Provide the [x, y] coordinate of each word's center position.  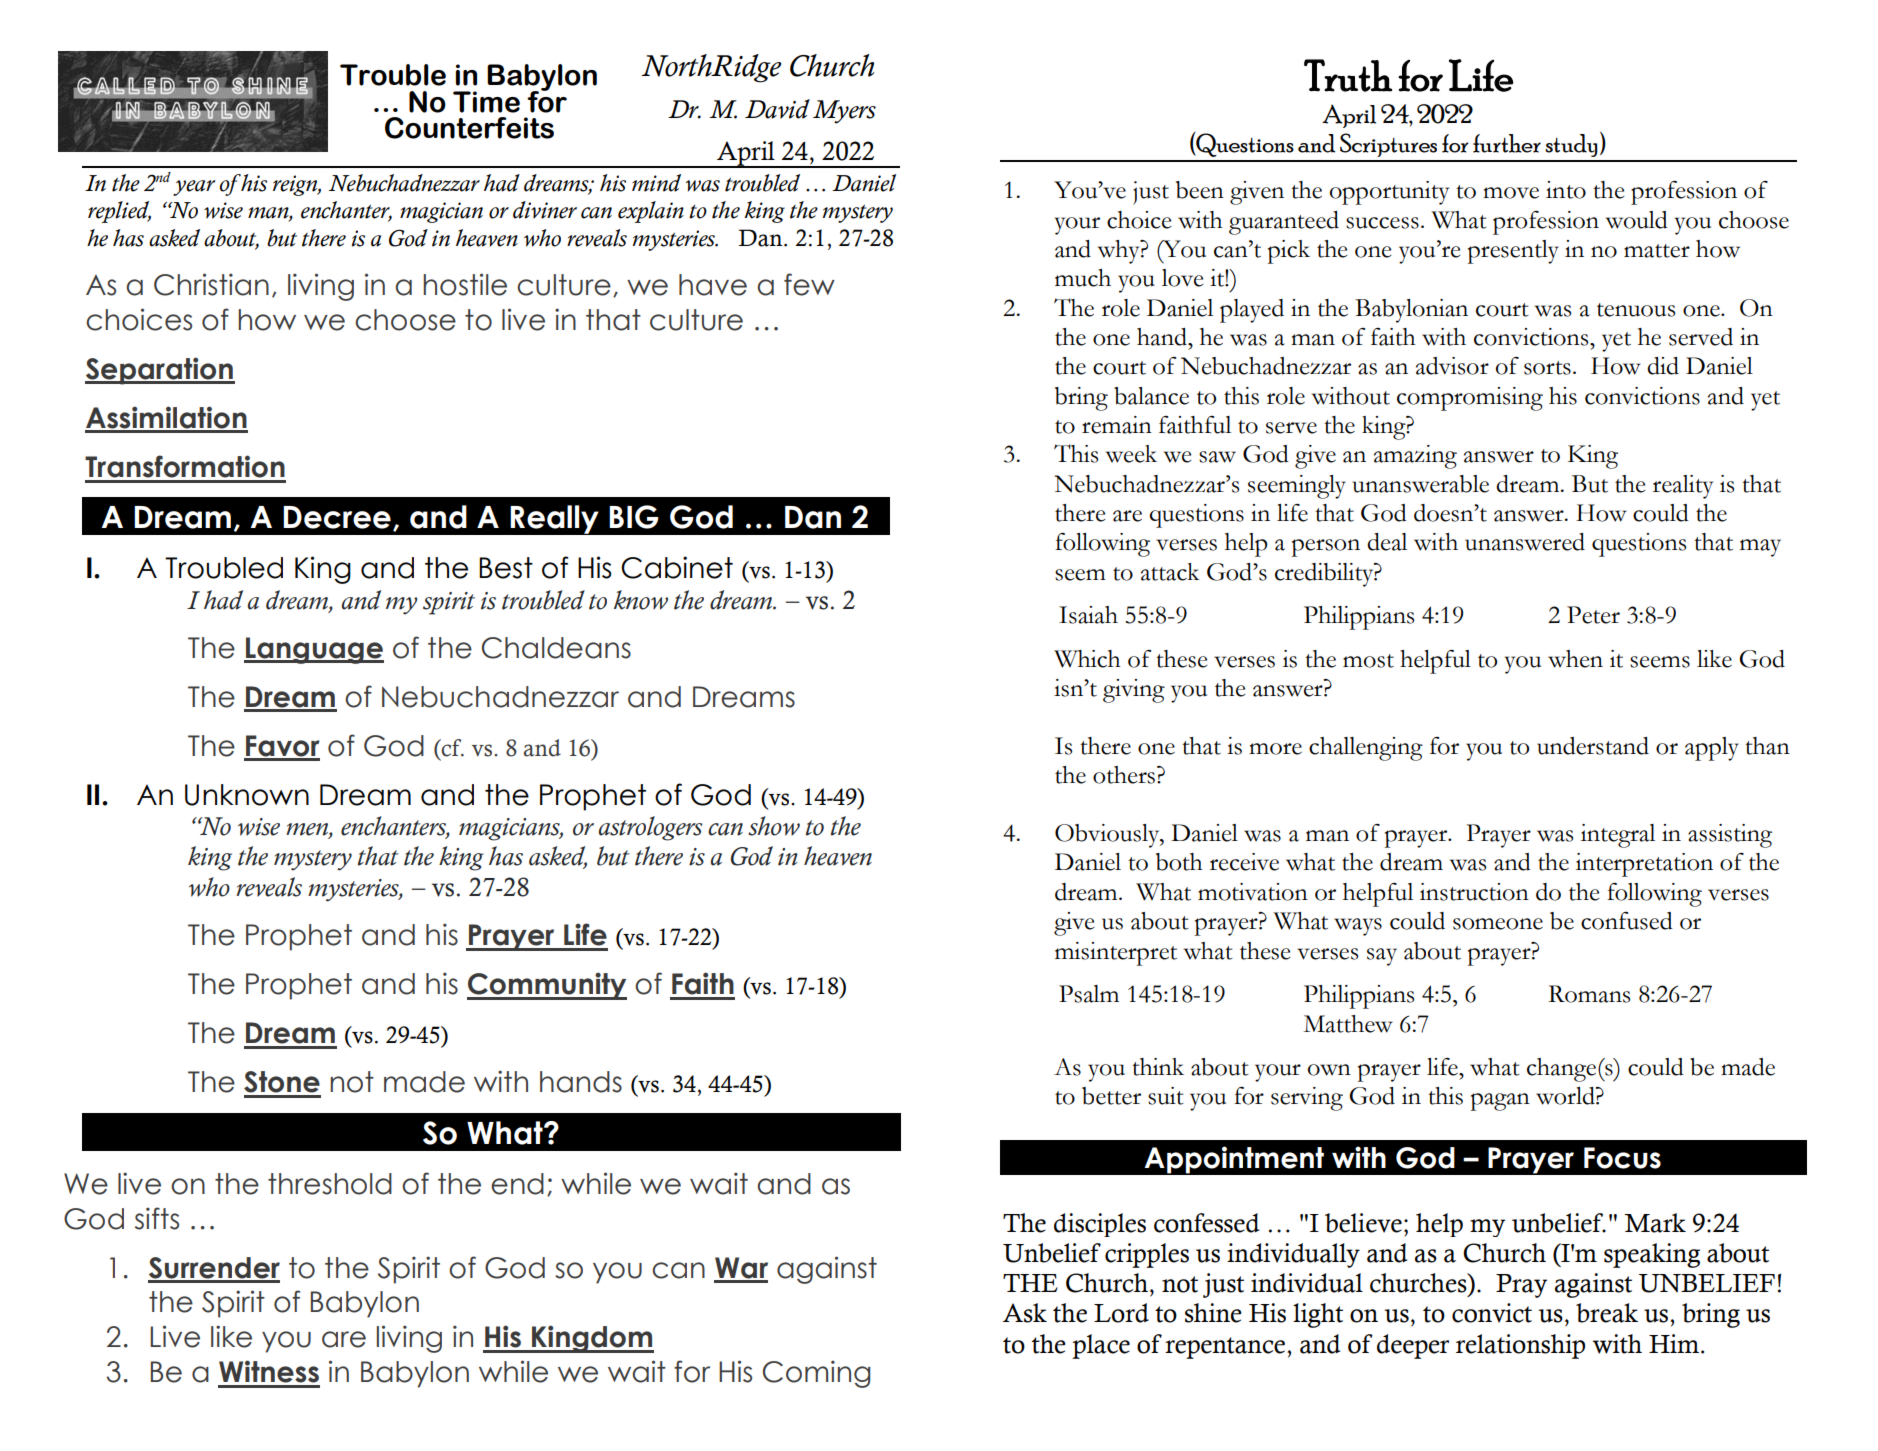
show [774, 826]
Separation [160, 371]
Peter [1593, 615]
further [1507, 143]
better [1111, 1096]
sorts [1547, 368]
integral [1618, 836]
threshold [330, 1184]
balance [1151, 396]
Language [314, 650]
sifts [157, 1218]
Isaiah [1088, 615]
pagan [1500, 1102]
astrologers [650, 828]
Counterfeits [469, 128]
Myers [844, 112]
